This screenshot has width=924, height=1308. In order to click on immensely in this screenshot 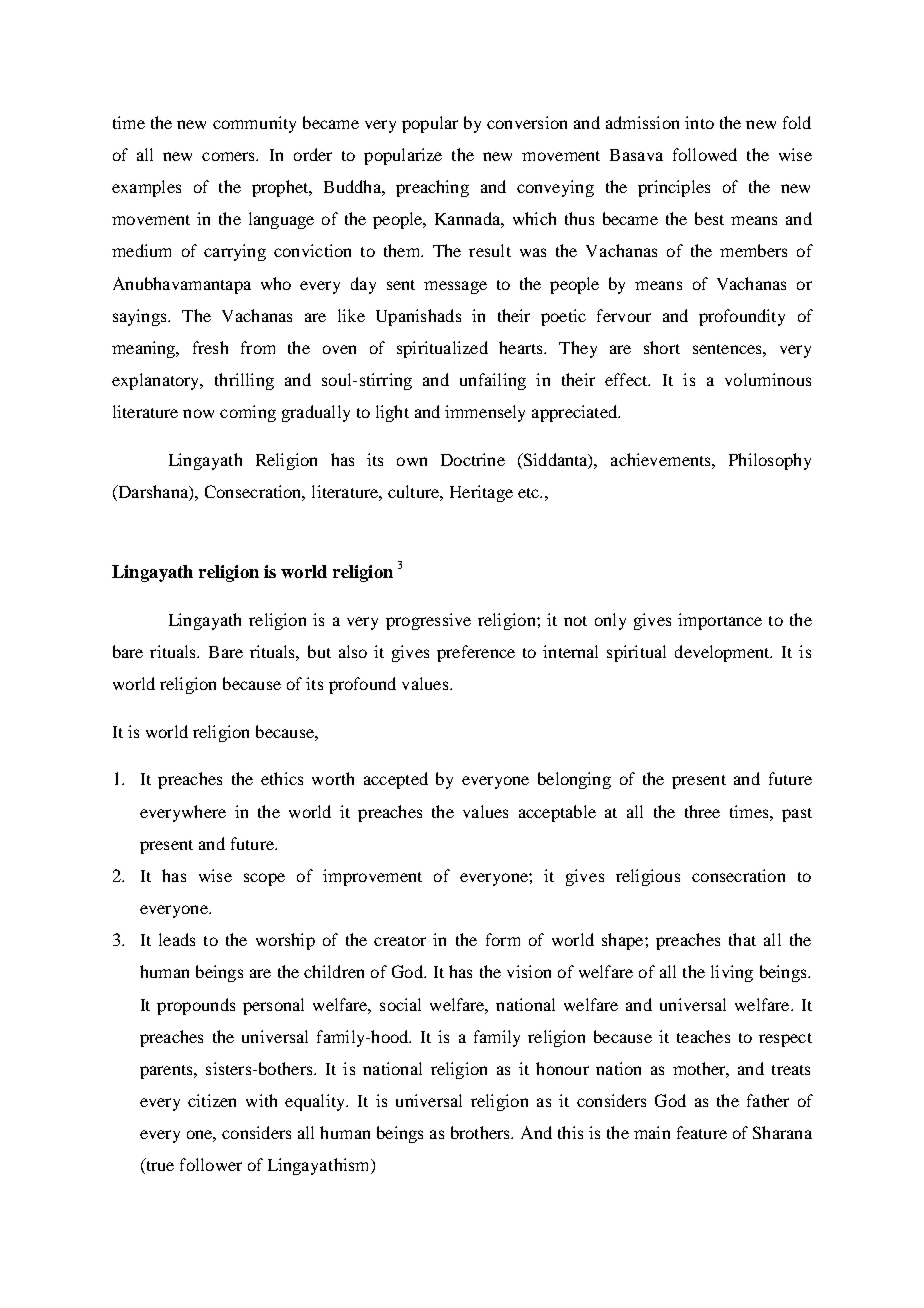, I will do `click(485, 413)`.
